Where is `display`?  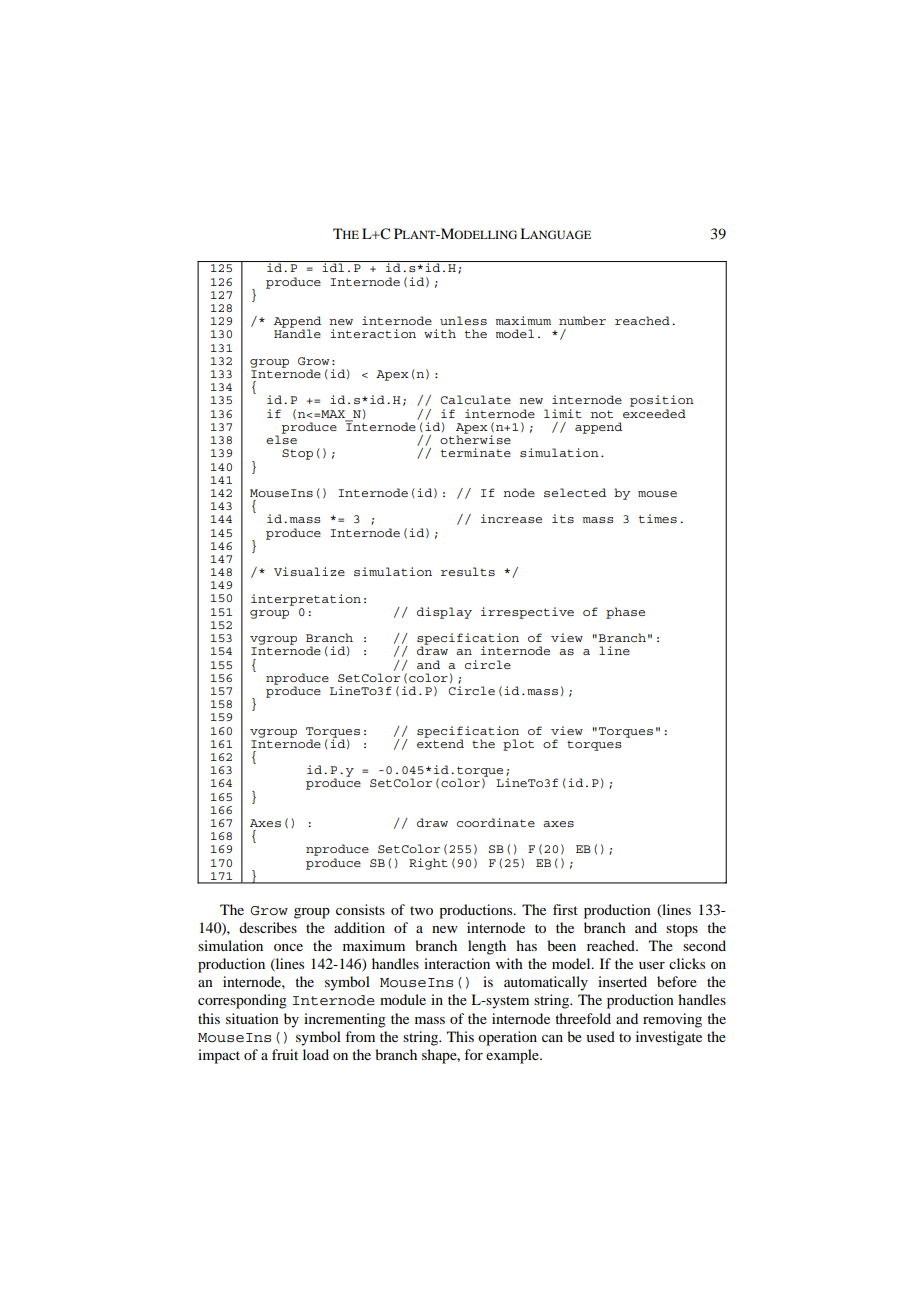
display is located at coordinates (444, 613).
